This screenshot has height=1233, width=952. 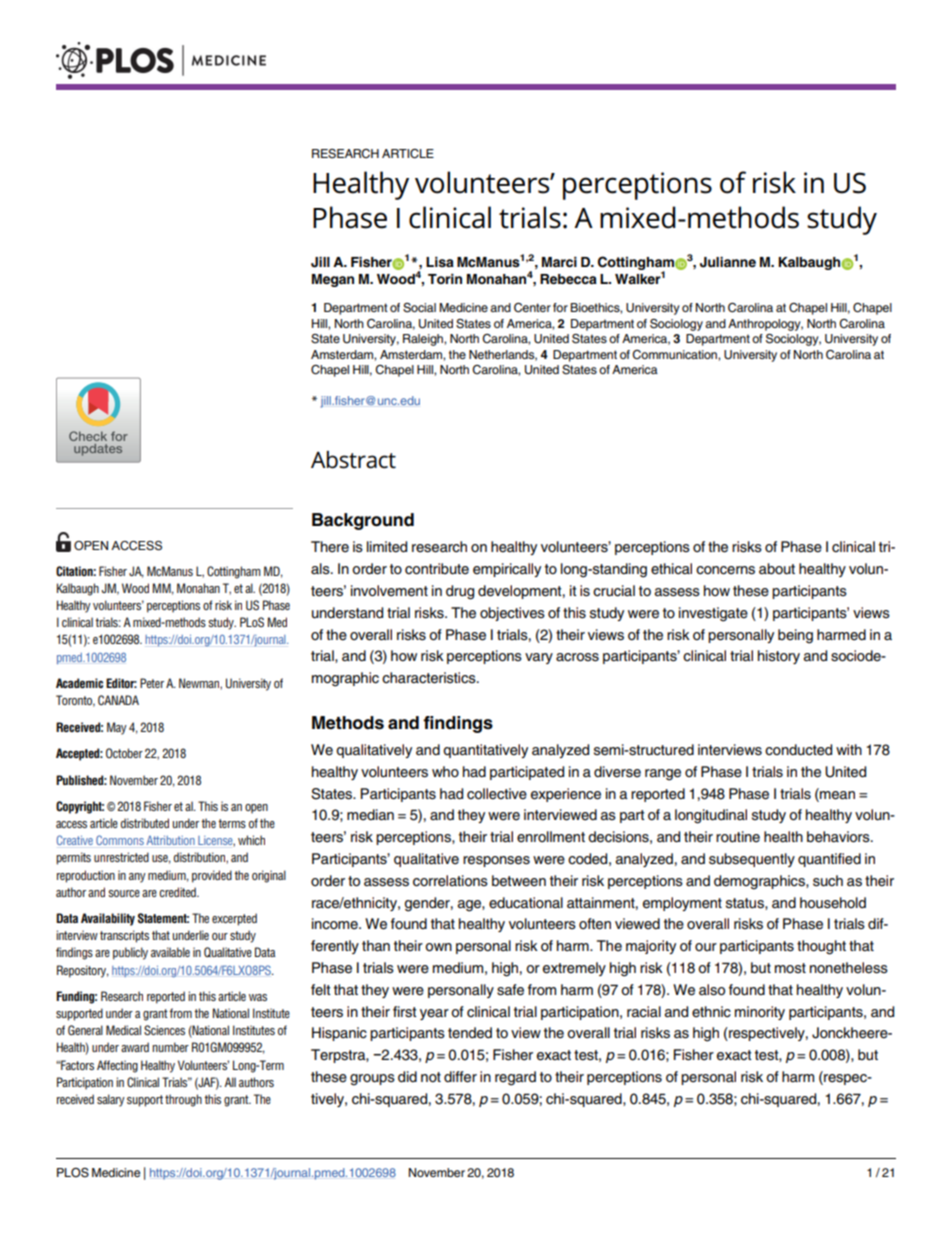 What do you see at coordinates (145, 823) in the screenshot?
I see `distributed` at bounding box center [145, 823].
